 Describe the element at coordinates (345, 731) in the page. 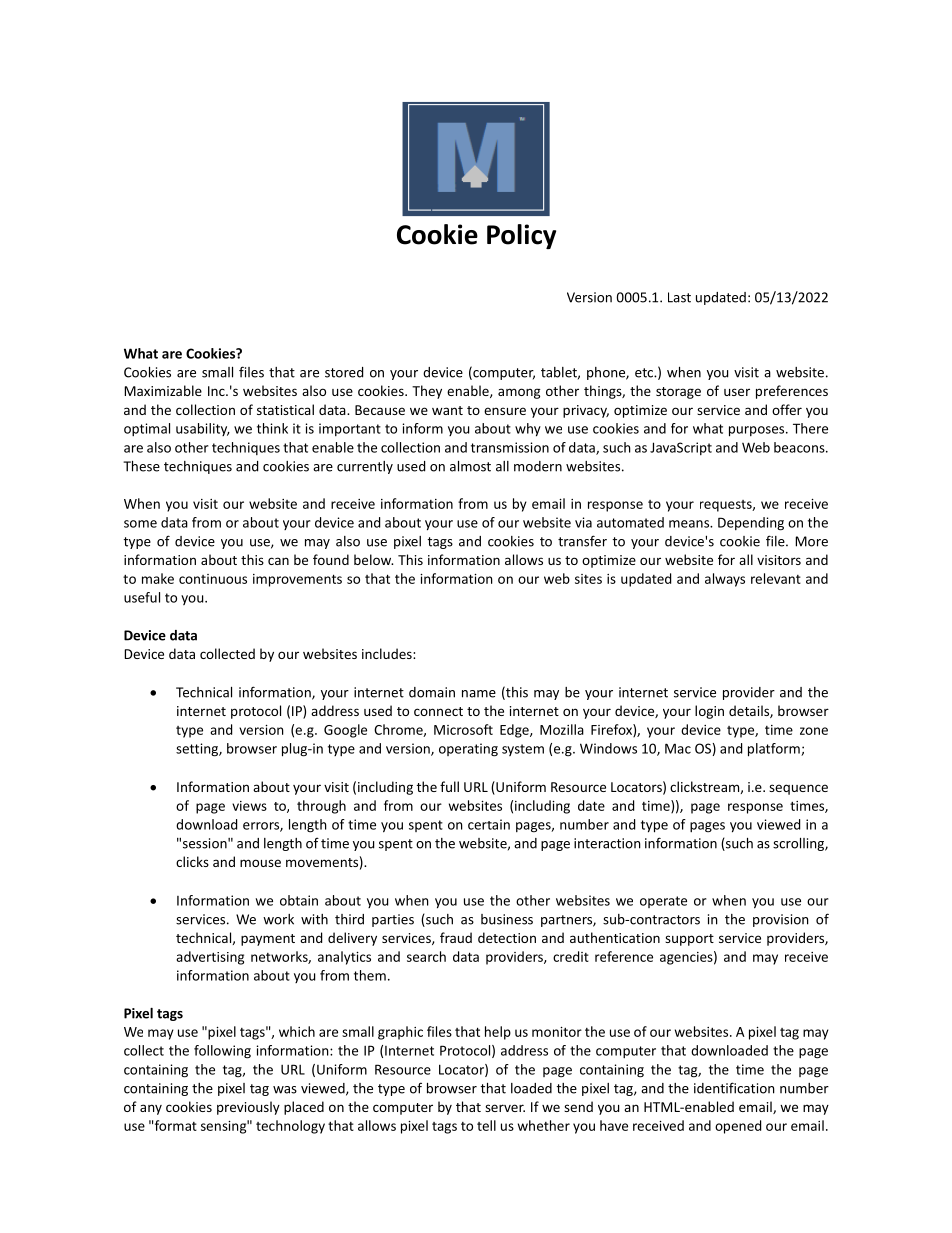

I see `Google` at that location.
